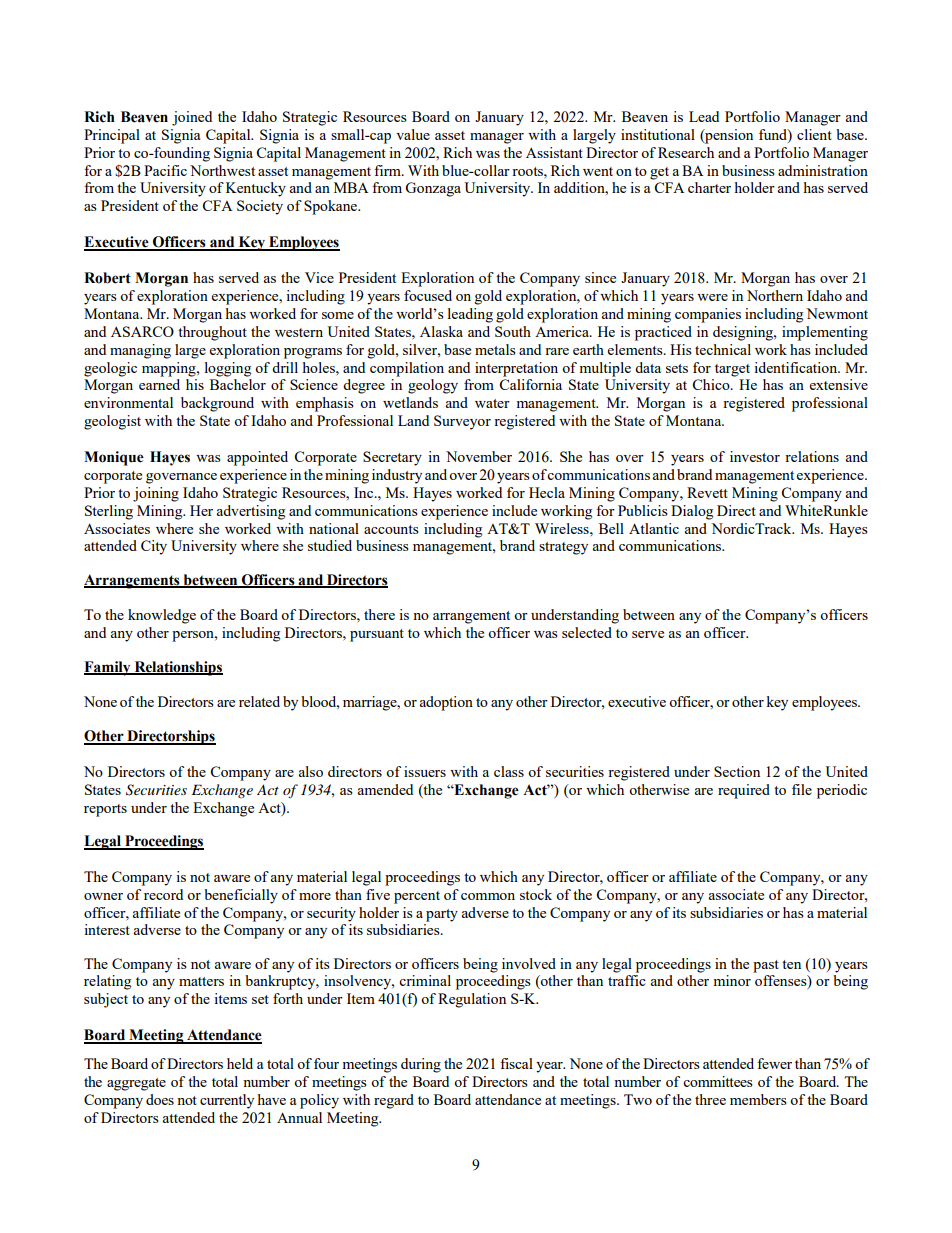 The width and height of the screenshot is (952, 1233). Describe the element at coordinates (159, 384) in the screenshot. I see `earned` at that location.
